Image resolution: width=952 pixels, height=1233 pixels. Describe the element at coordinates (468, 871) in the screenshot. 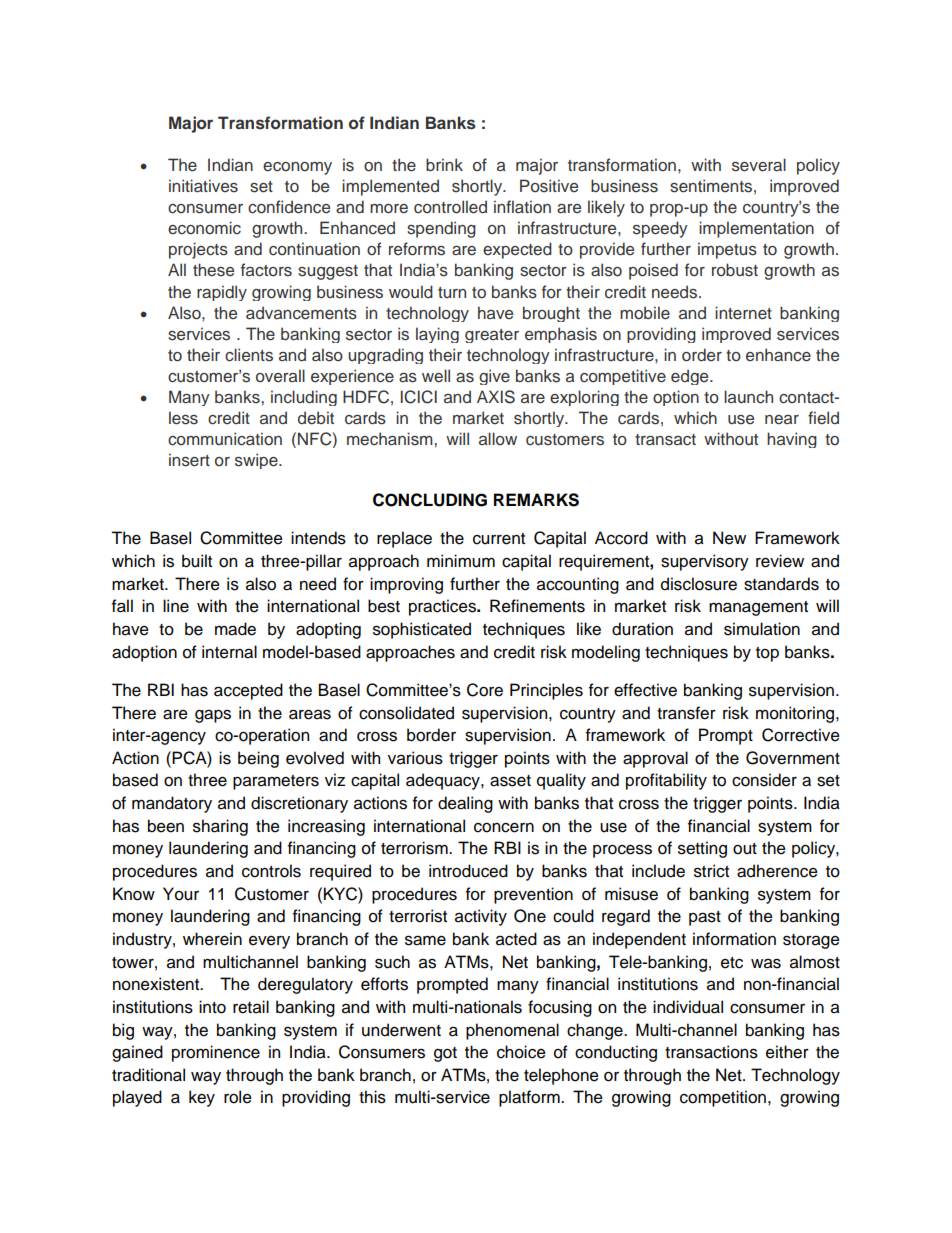

I see `introduced` at that location.
